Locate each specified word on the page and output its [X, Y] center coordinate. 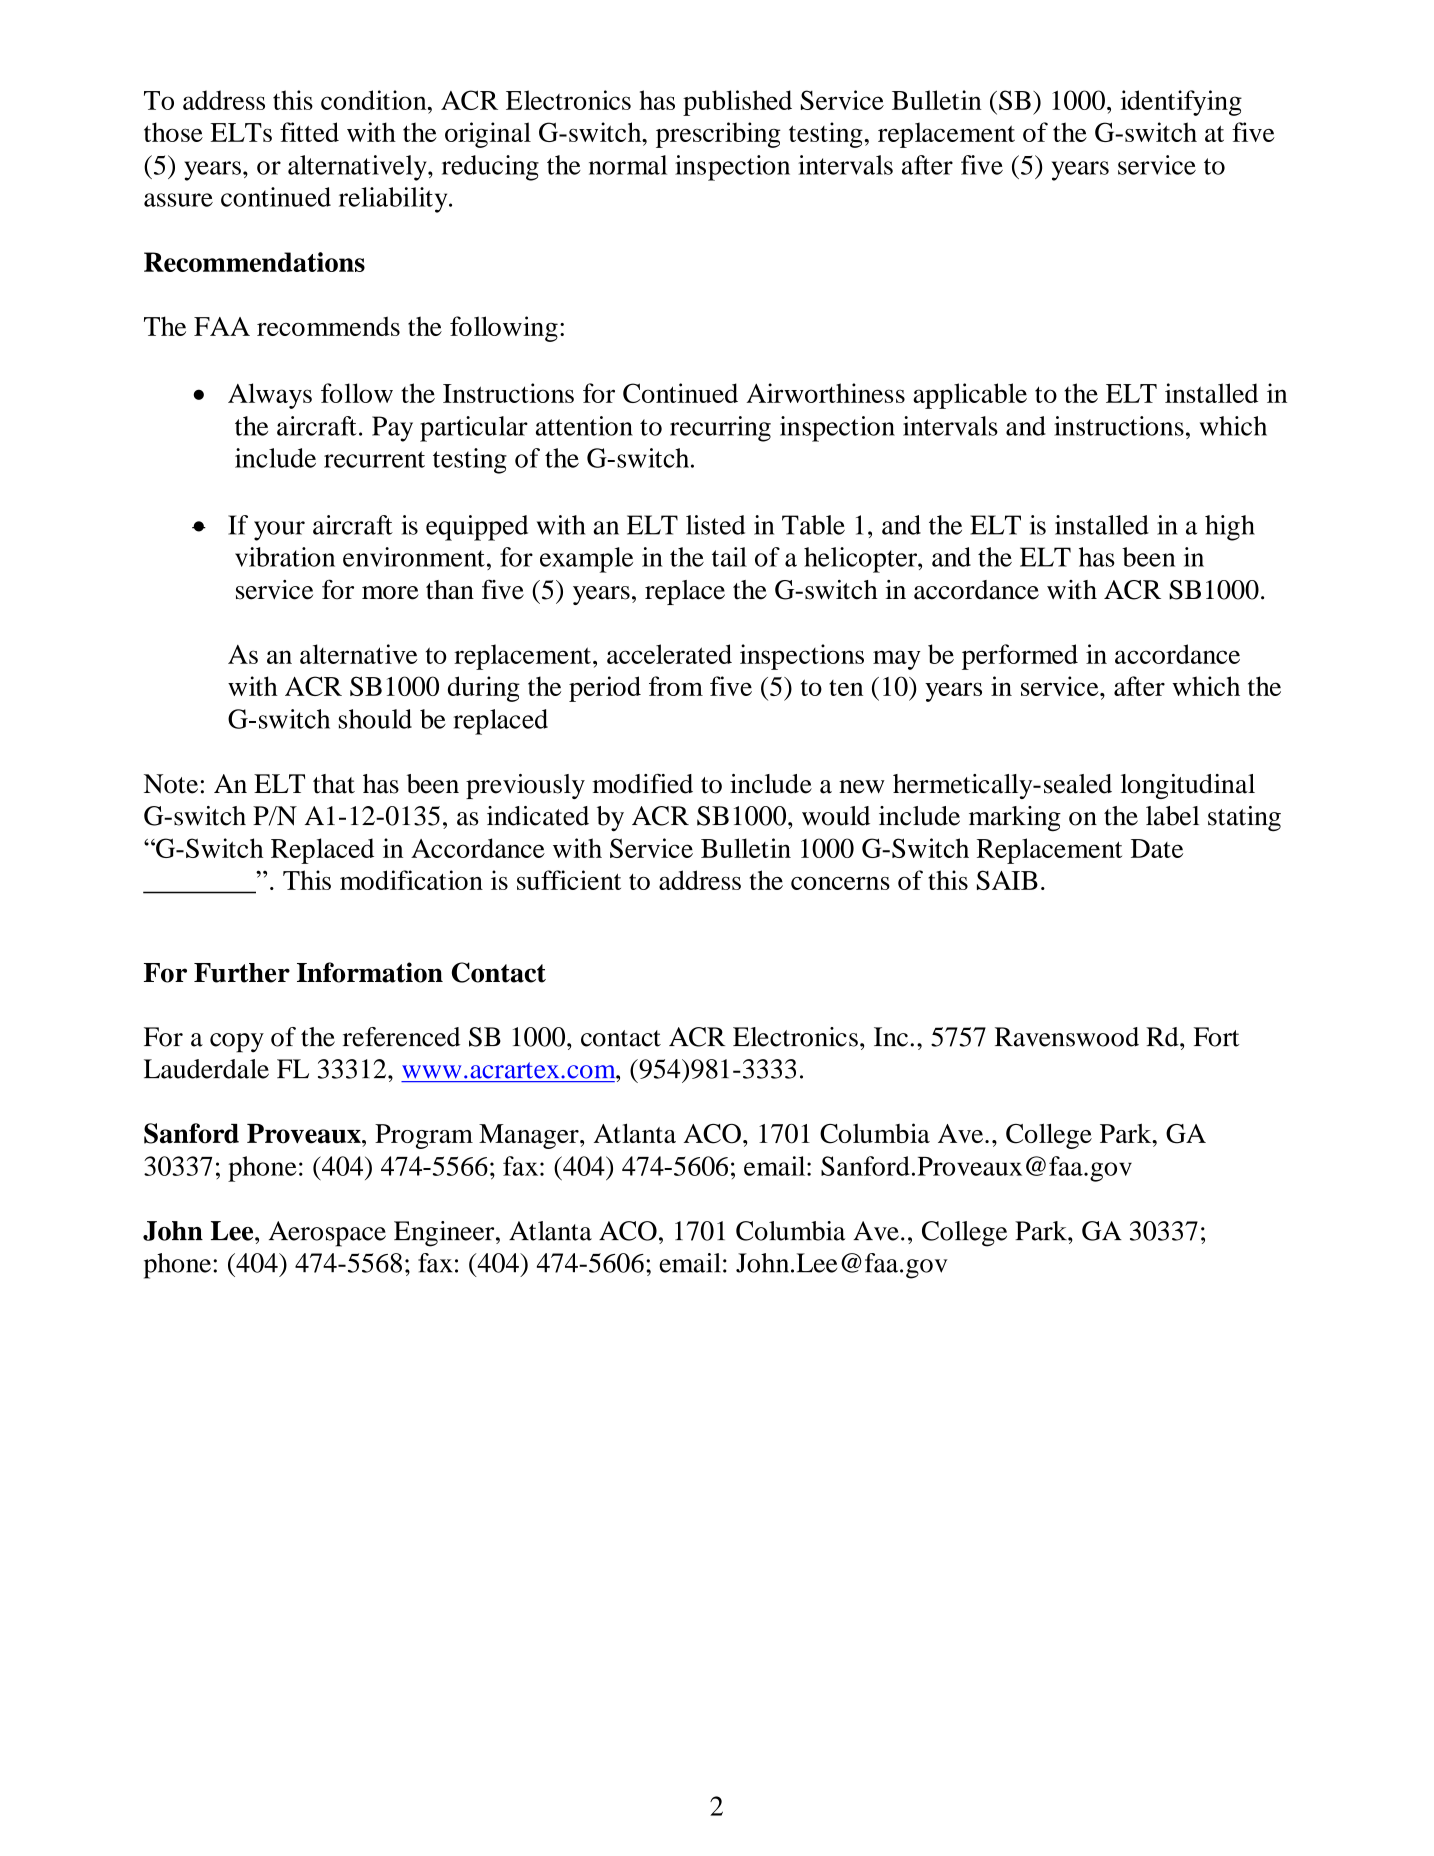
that [334, 784]
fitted [309, 132]
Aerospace [327, 1234]
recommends [328, 326]
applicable [970, 396]
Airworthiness [825, 393]
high [1230, 528]
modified [642, 784]
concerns [840, 883]
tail [729, 557]
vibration [285, 557]
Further [242, 973]
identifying [1181, 103]
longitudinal [1188, 786]
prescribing [718, 135]
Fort [1216, 1037]
